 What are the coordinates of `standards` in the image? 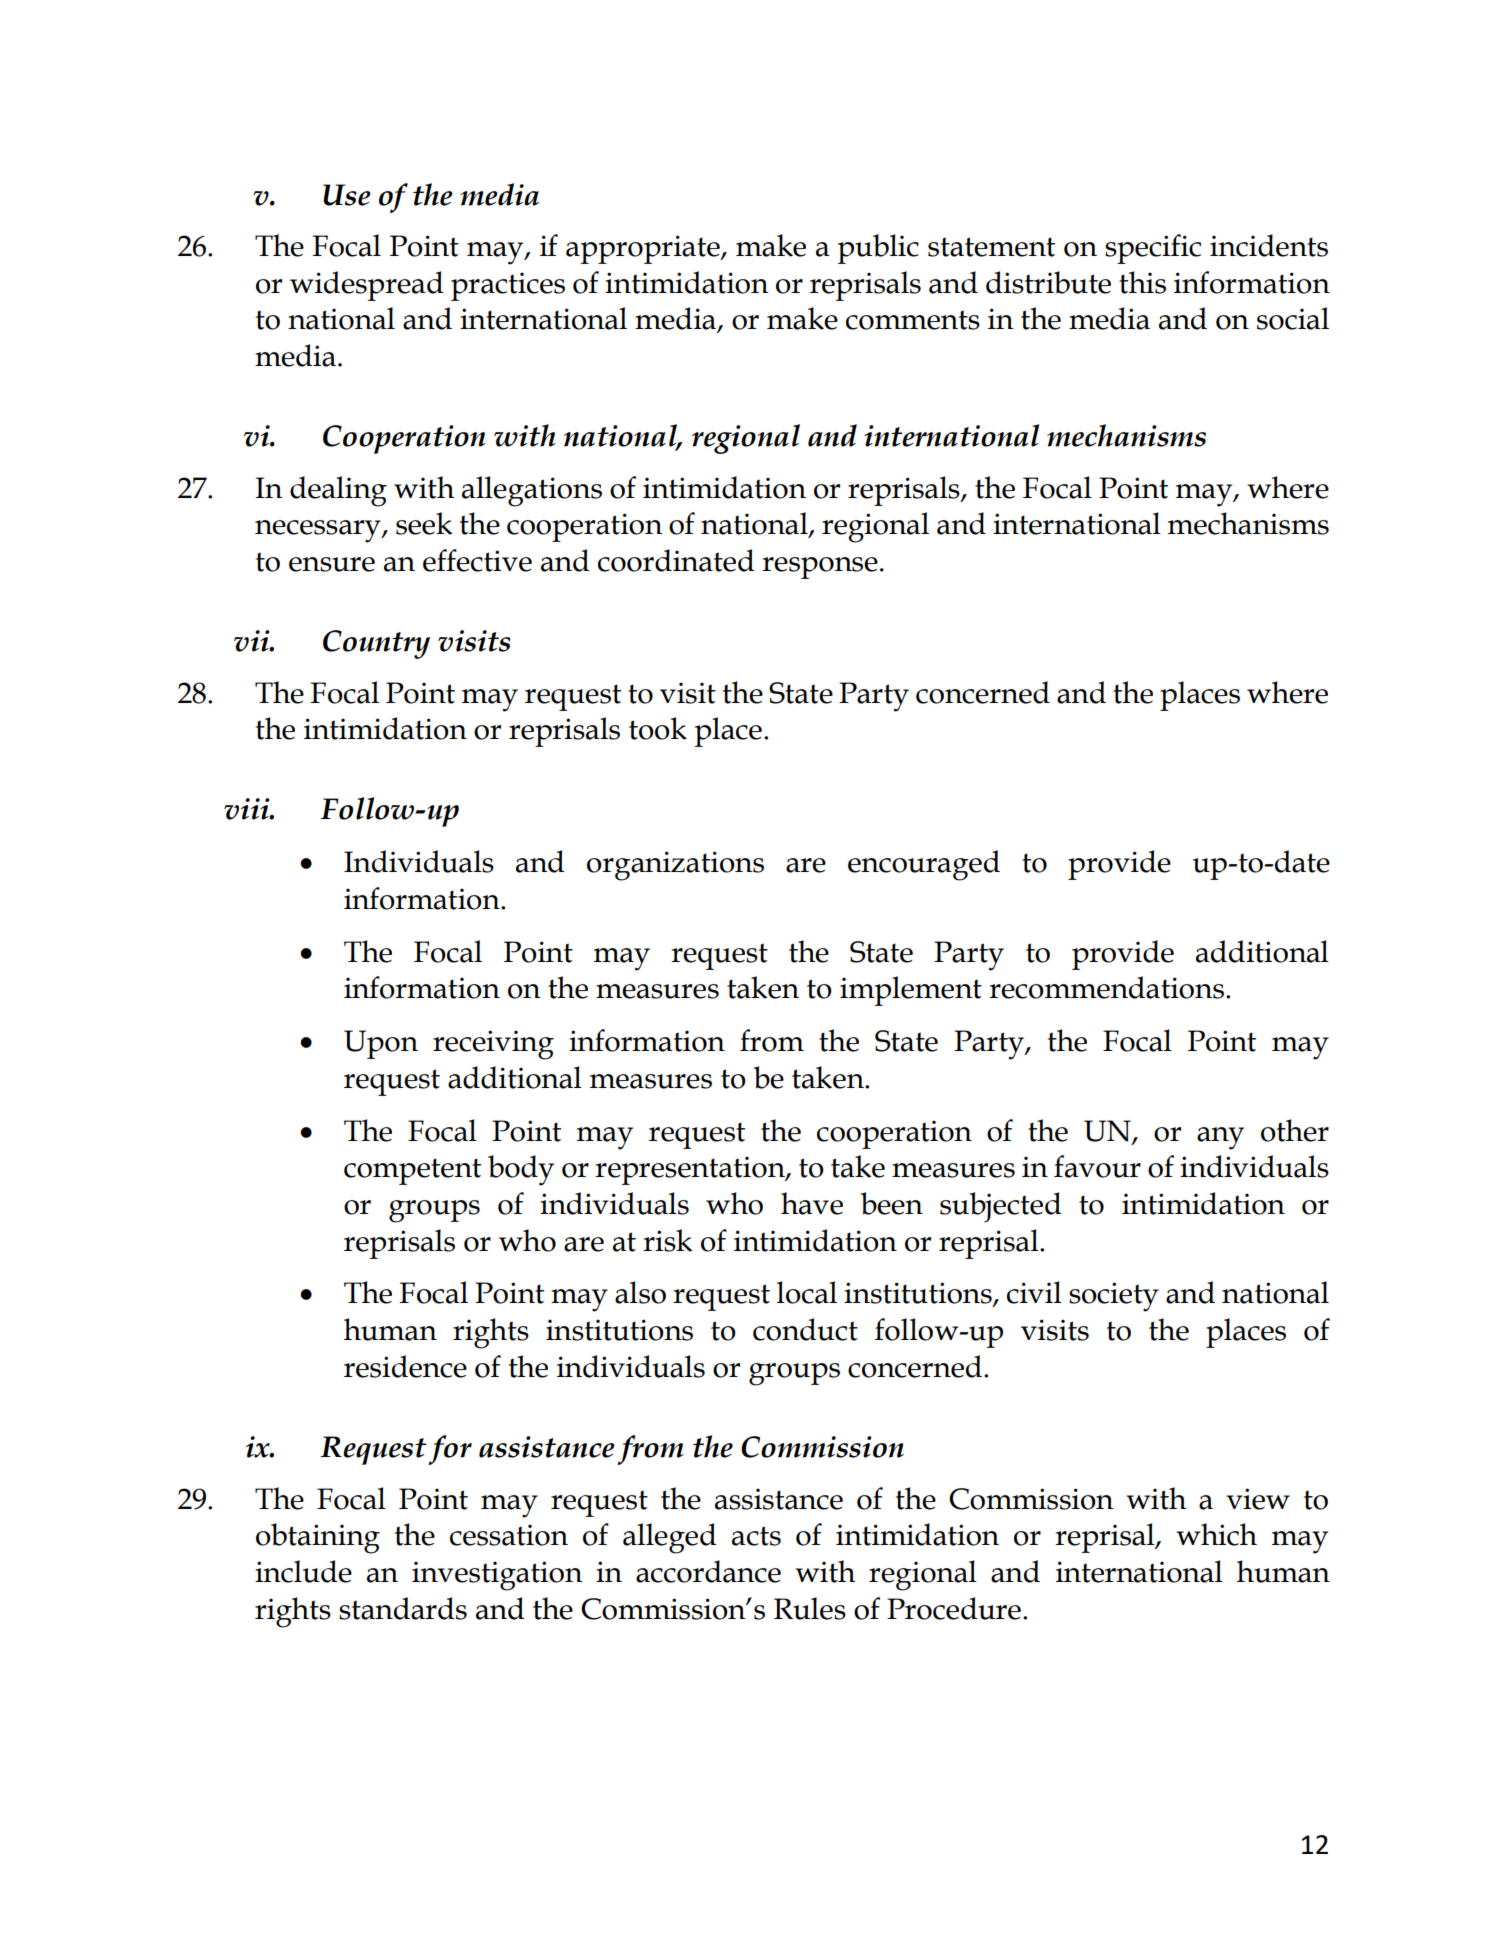 It's located at (403, 1608).
